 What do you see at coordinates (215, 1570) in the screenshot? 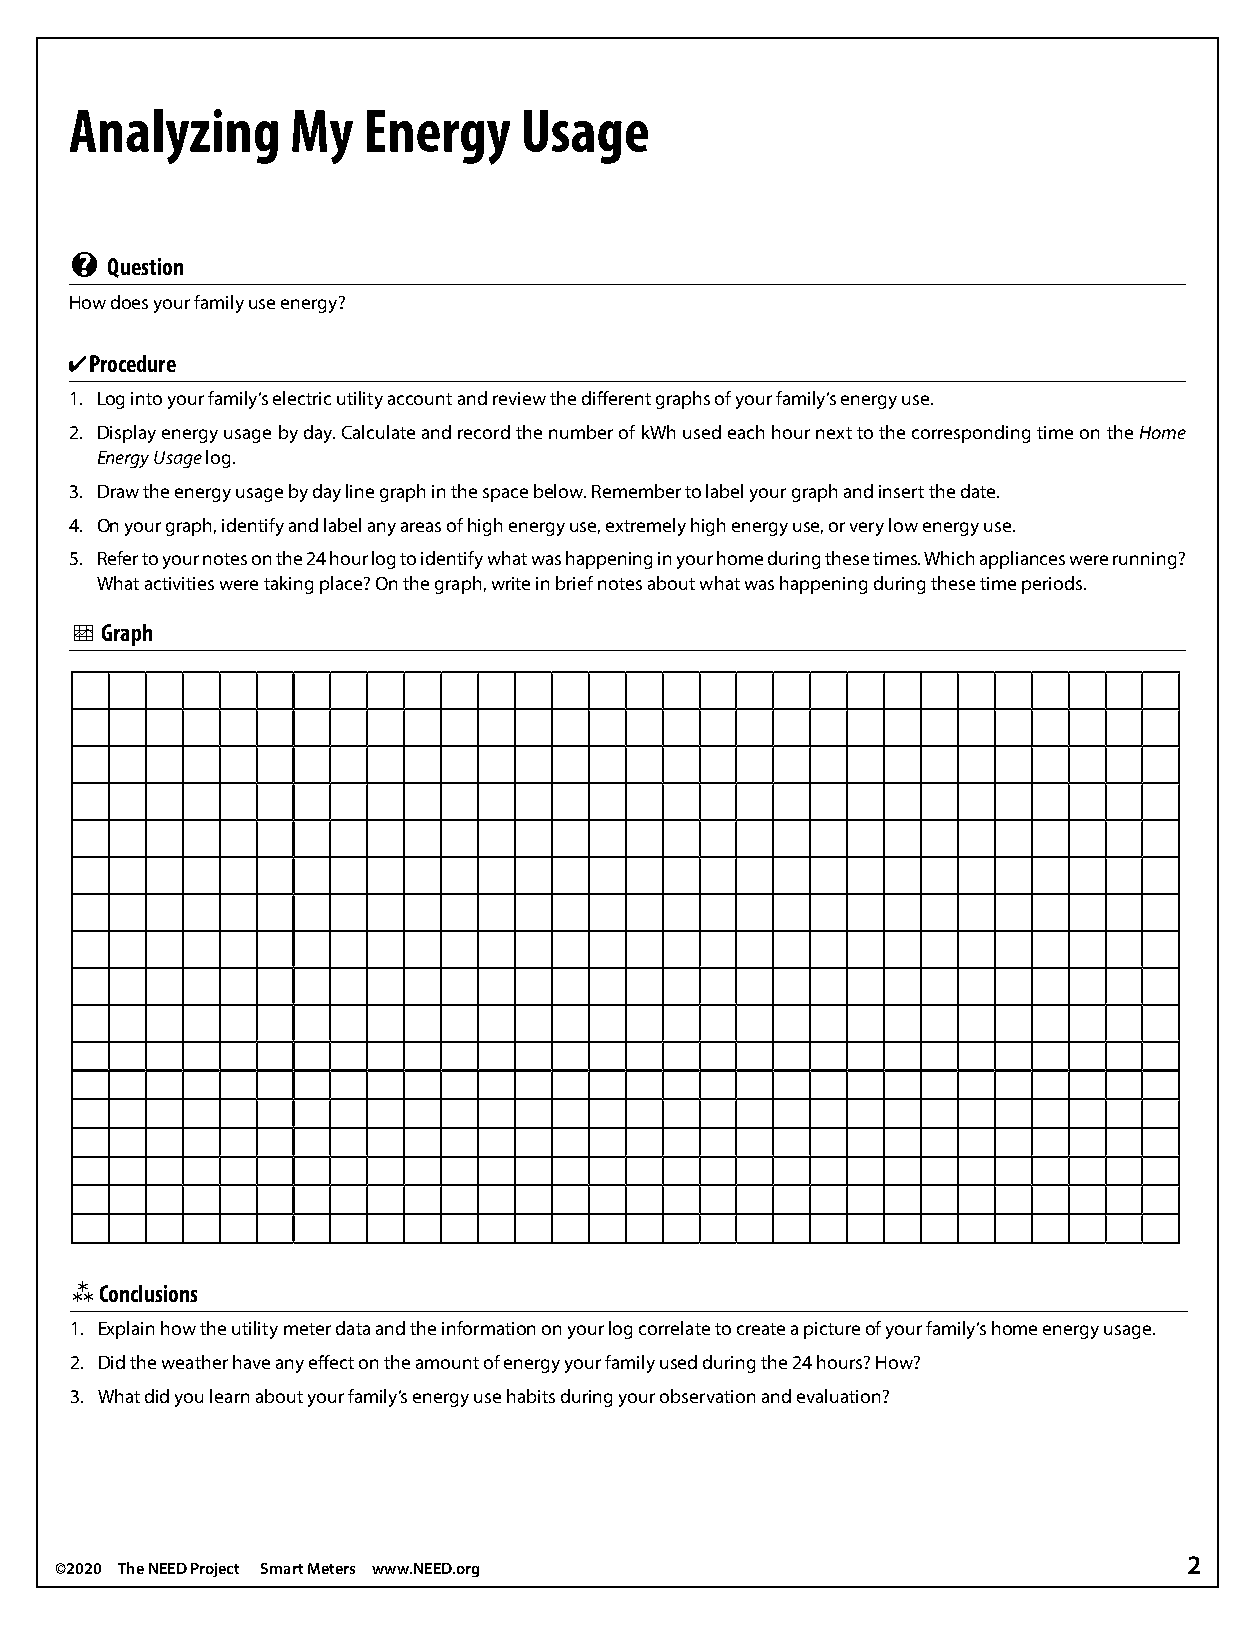
I see `Project` at bounding box center [215, 1570].
